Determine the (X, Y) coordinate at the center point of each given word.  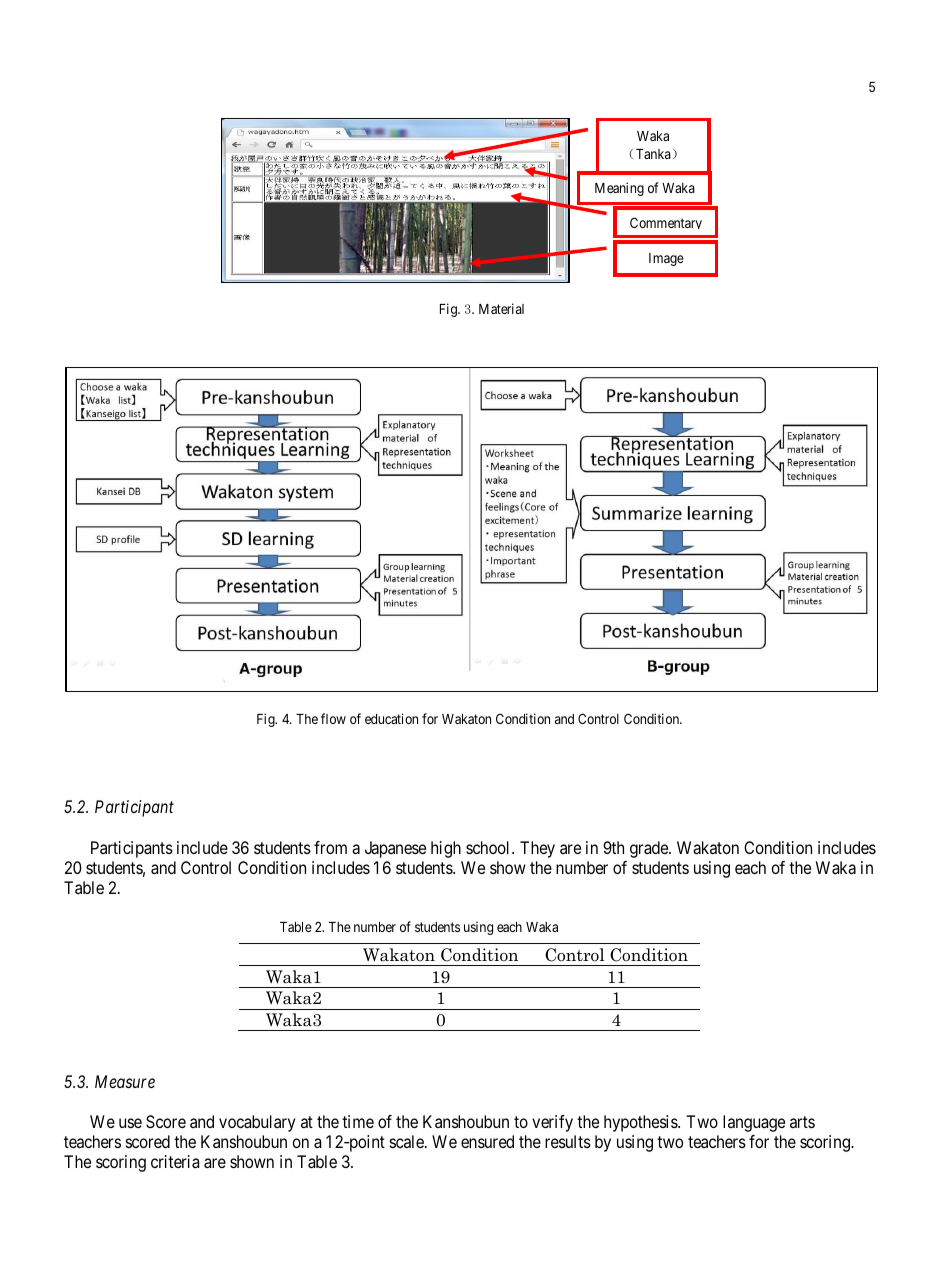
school (489, 847)
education (391, 718)
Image (666, 259)
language (754, 1123)
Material (501, 308)
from (330, 847)
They (537, 849)
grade (650, 849)
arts (802, 1122)
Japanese (395, 849)
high (446, 849)
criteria (175, 1161)
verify (552, 1123)
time (358, 1121)
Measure (125, 1081)
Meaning (619, 189)
